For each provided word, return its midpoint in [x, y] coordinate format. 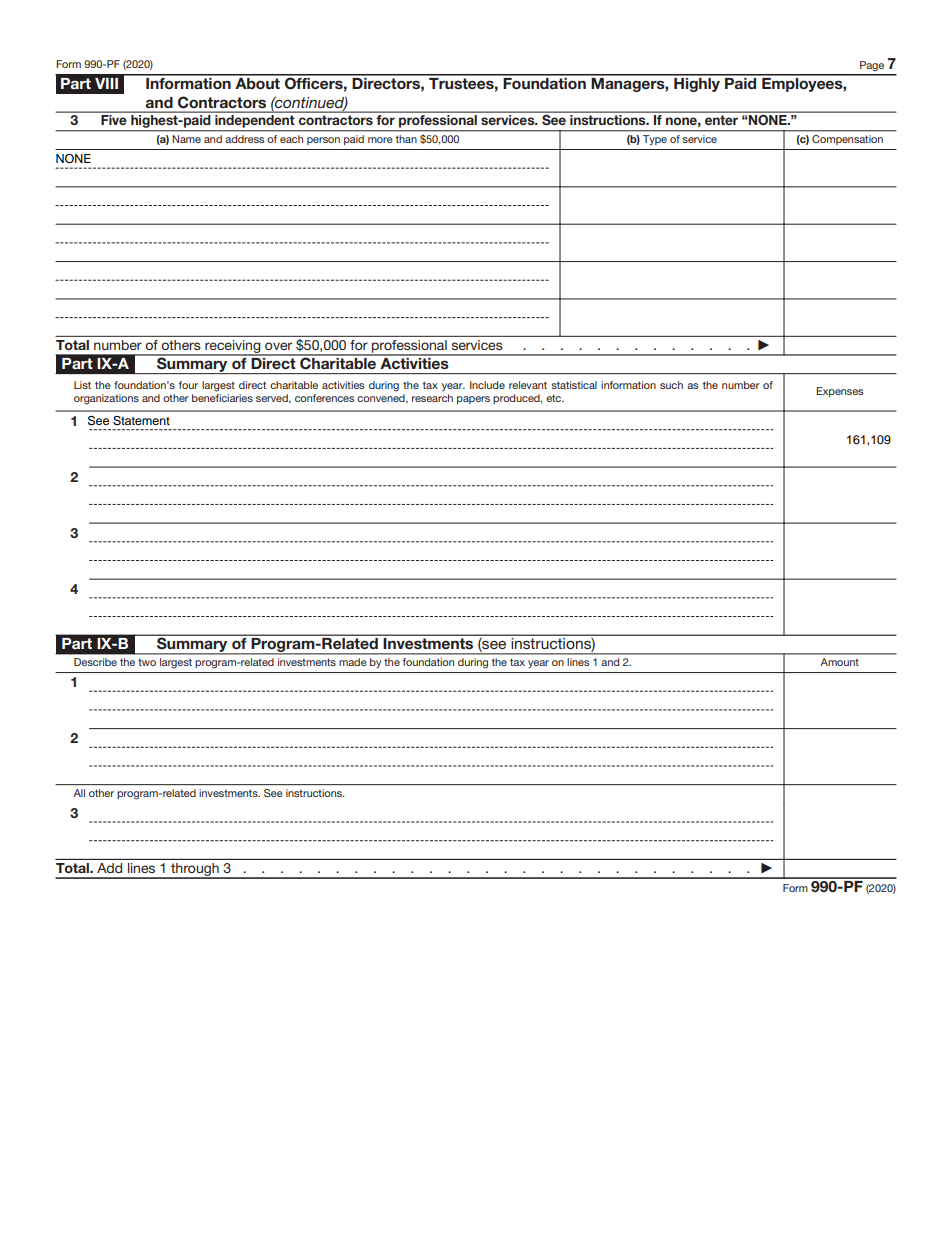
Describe [95, 662]
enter [721, 120]
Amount [839, 662]
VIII [106, 83]
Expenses [839, 392]
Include [487, 385]
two [147, 662]
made [353, 662]
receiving [233, 348]
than [406, 139]
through [195, 871]
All [79, 793]
